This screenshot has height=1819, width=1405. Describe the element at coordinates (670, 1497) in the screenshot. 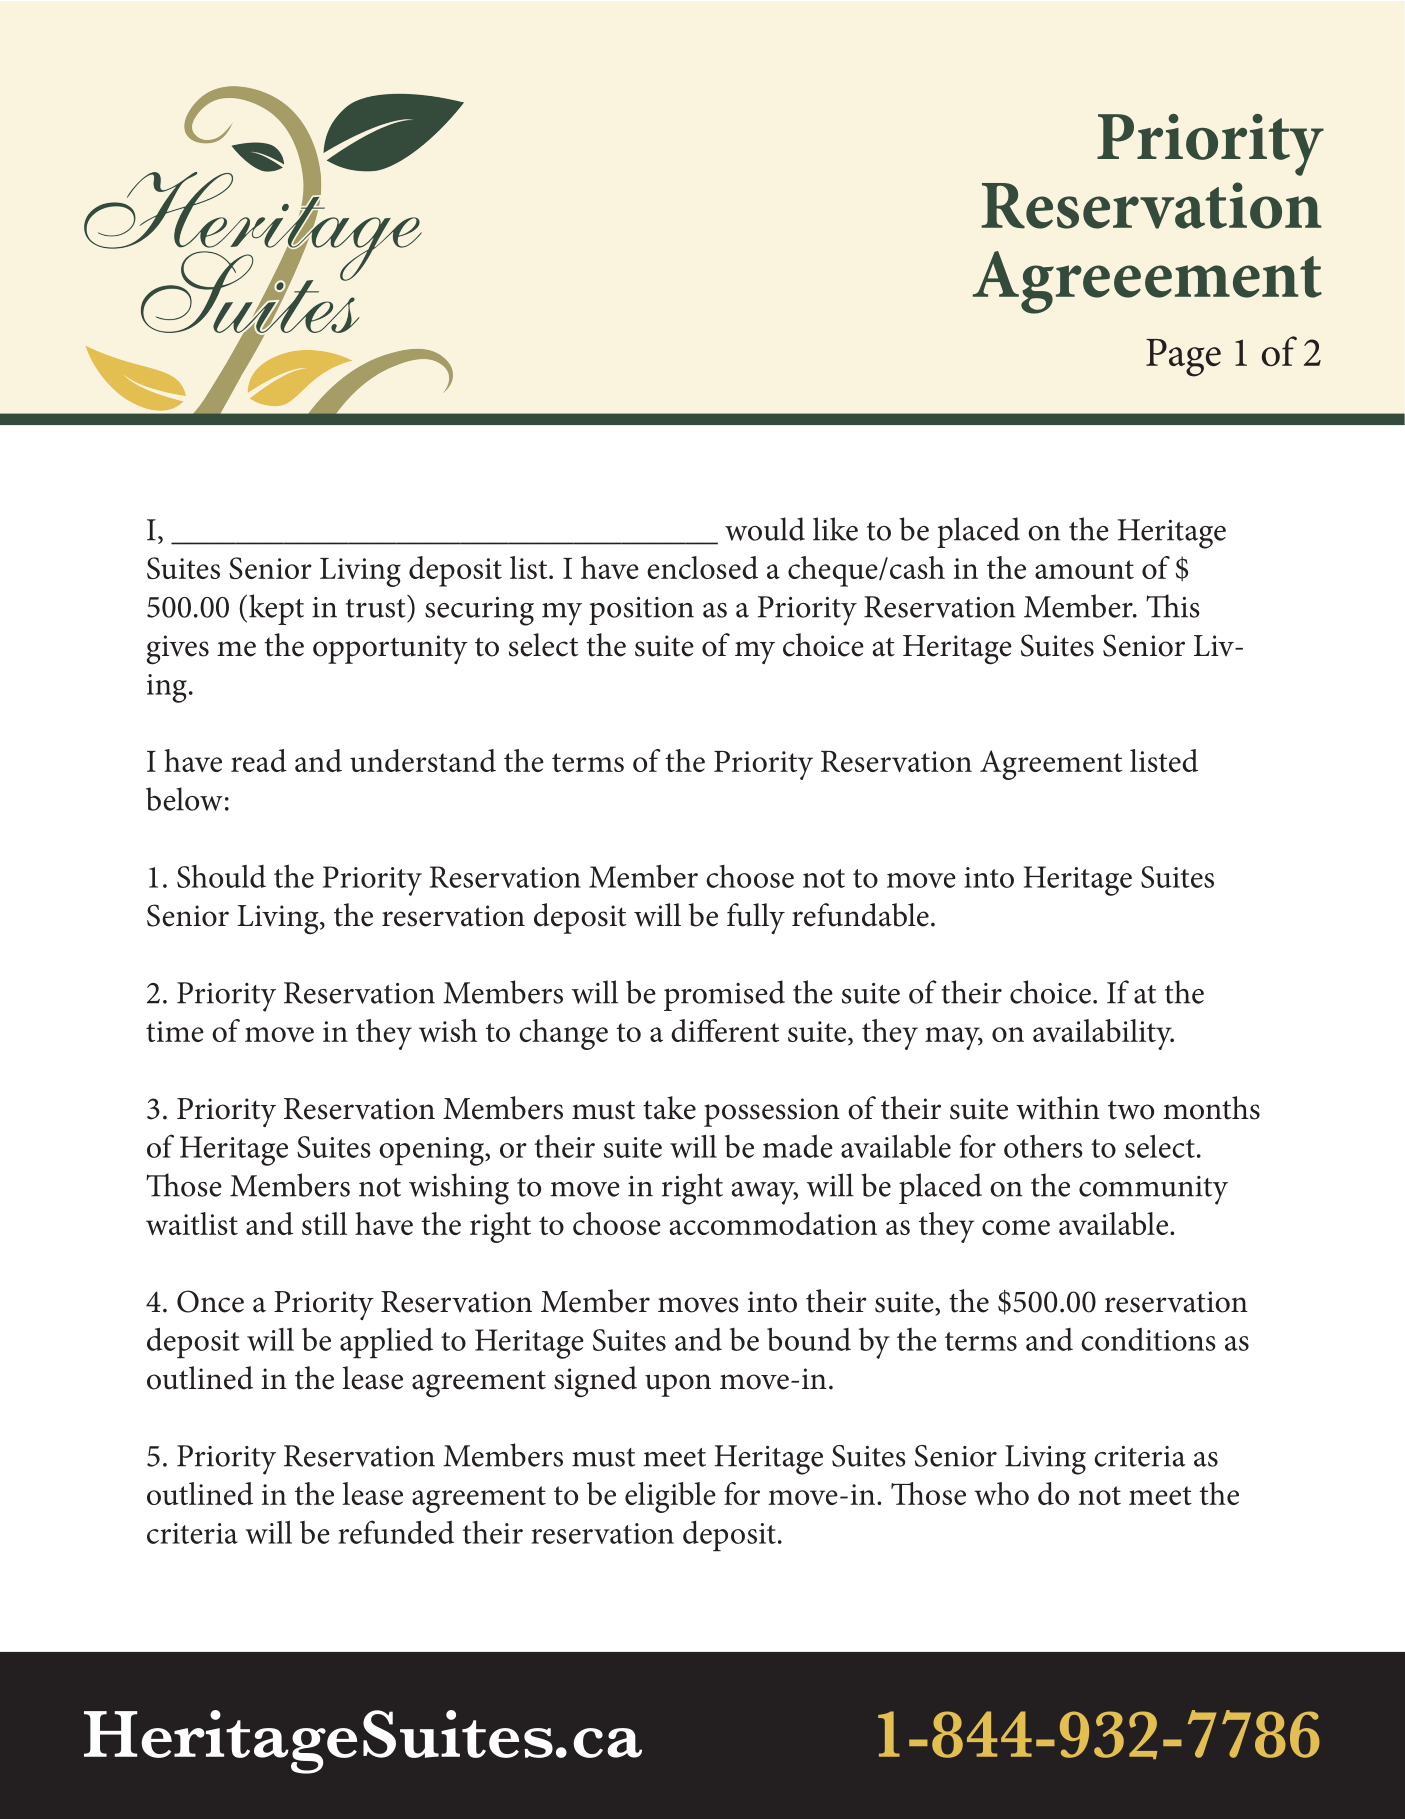

I see `eligible` at that location.
